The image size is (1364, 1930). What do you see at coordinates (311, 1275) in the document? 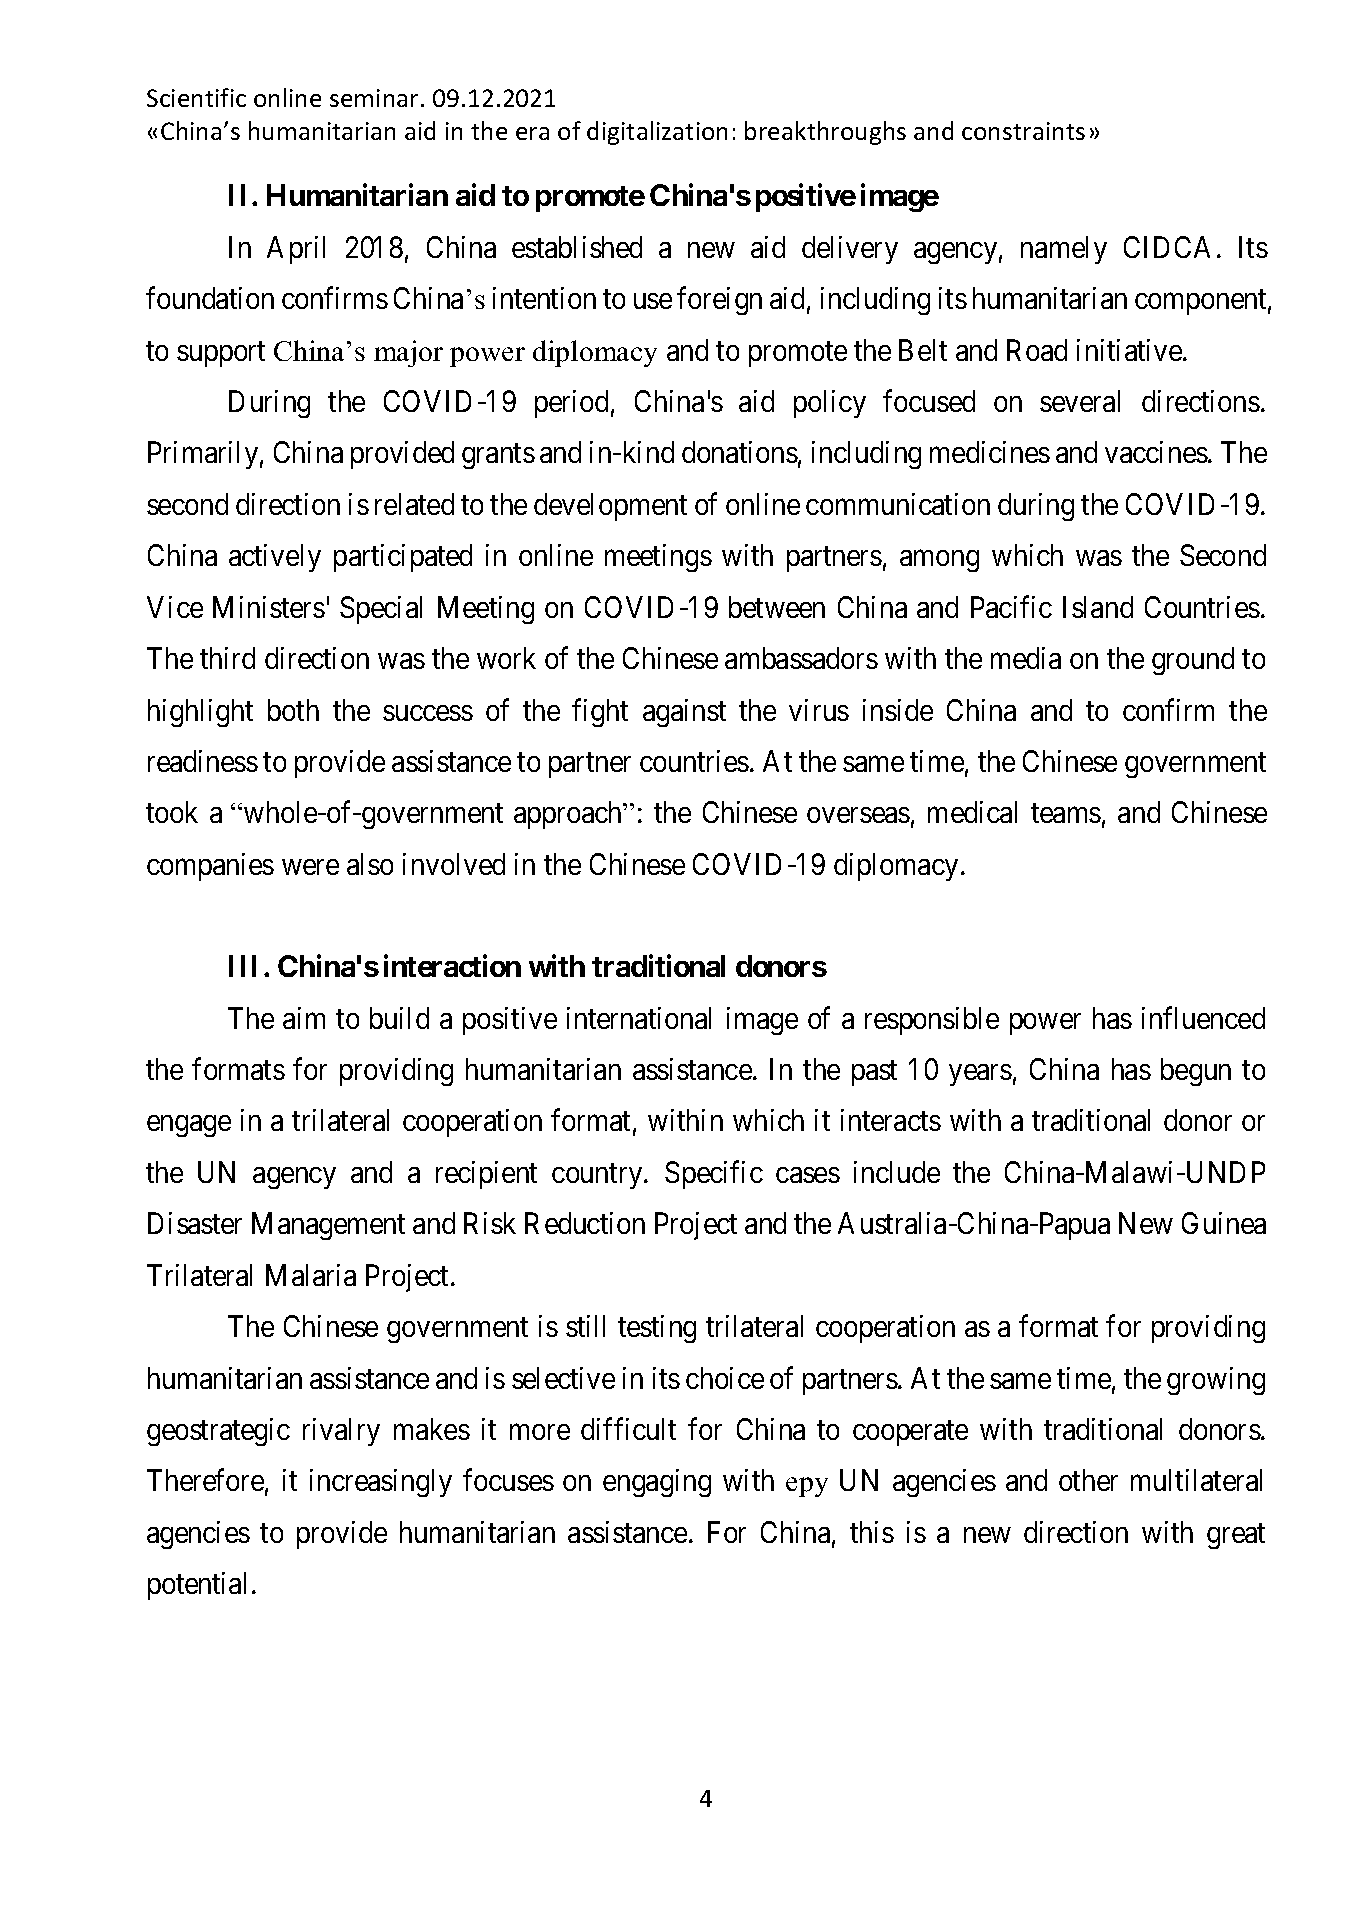
I see `Malaria` at bounding box center [311, 1275].
